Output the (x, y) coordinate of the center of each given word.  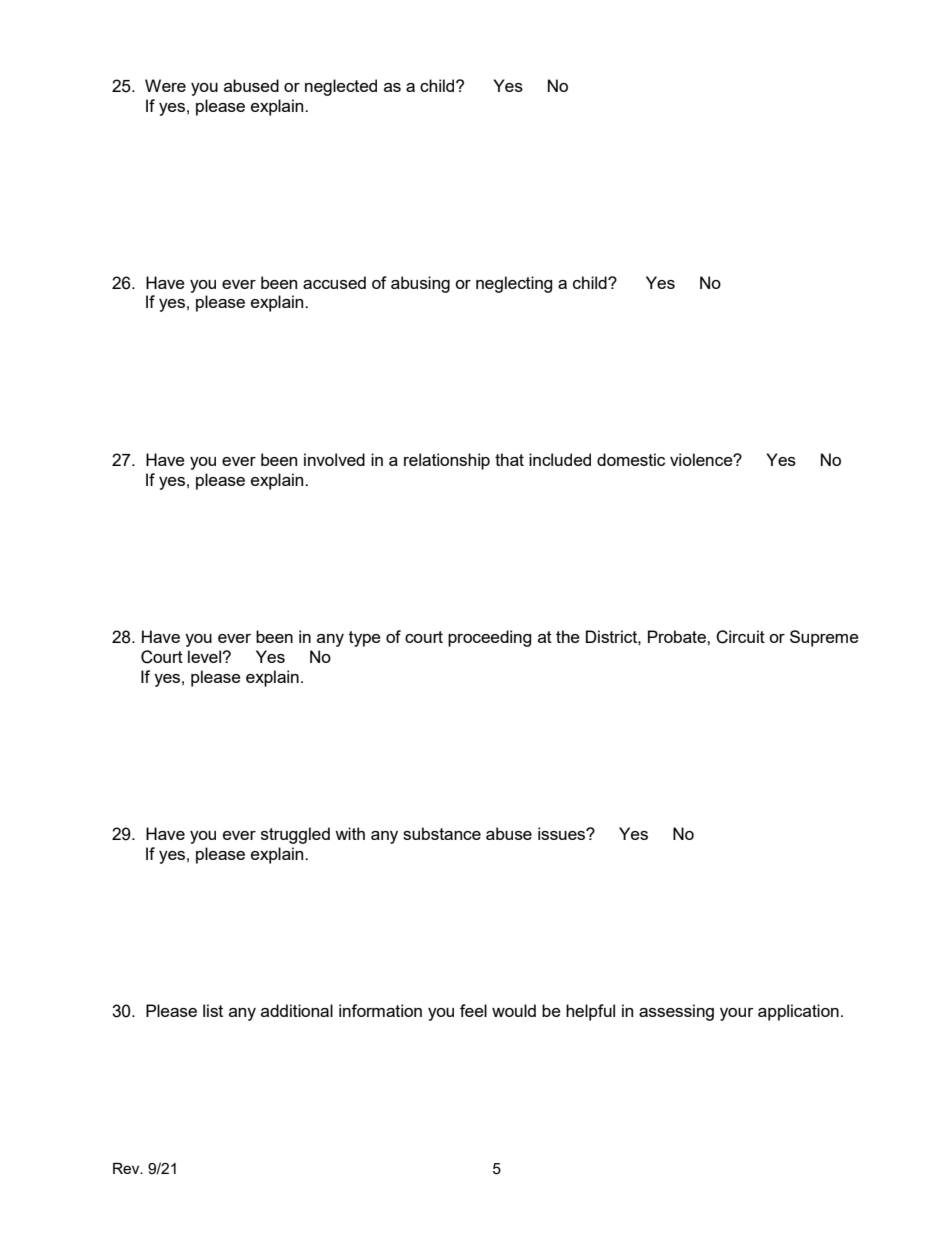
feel (473, 1010)
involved (334, 459)
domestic (631, 459)
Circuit (740, 637)
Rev (127, 1168)
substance (442, 833)
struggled (295, 835)
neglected (341, 87)
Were (165, 85)
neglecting (514, 284)
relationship (447, 461)
